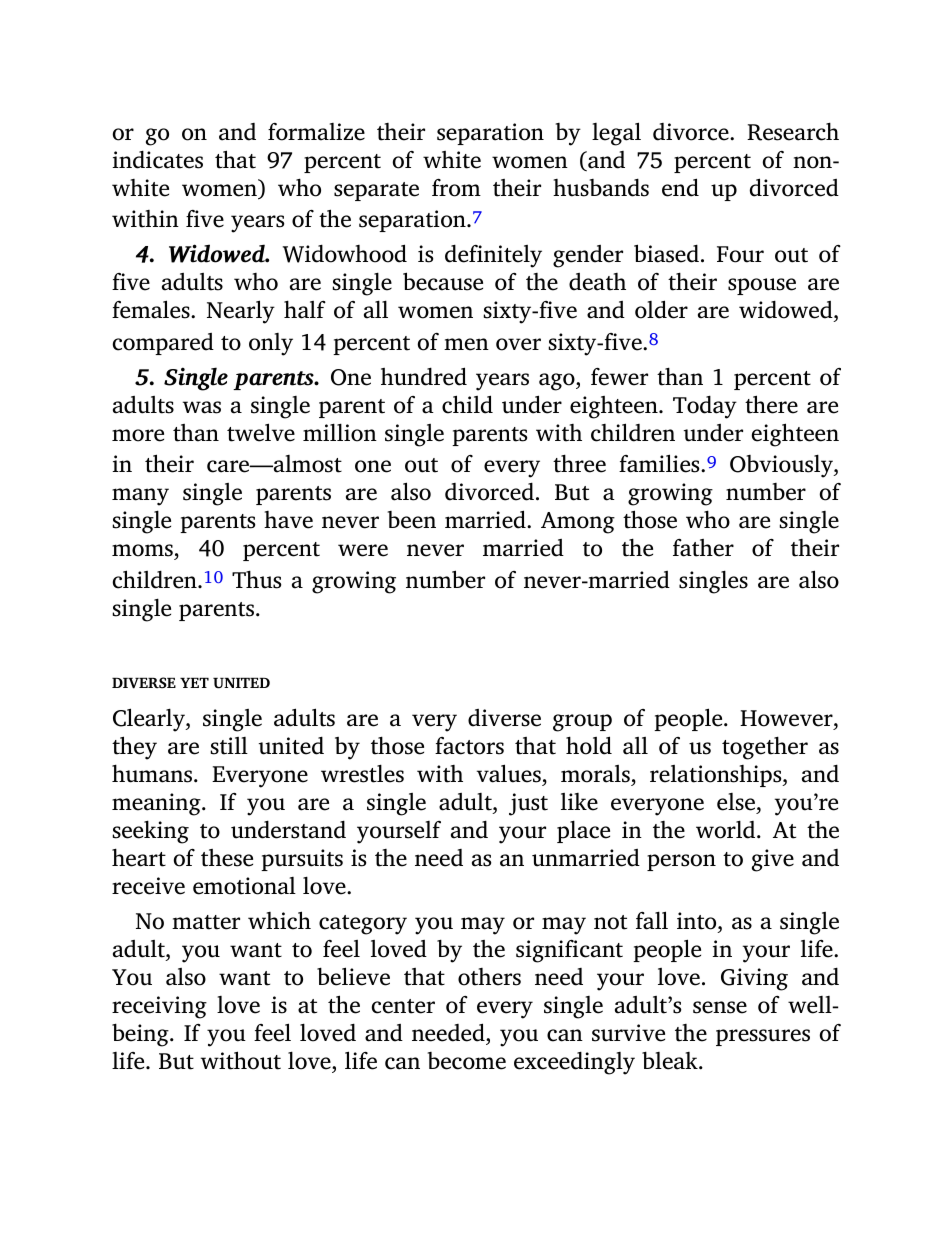  What do you see at coordinates (202, 407) in the document?
I see `was` at bounding box center [202, 407].
